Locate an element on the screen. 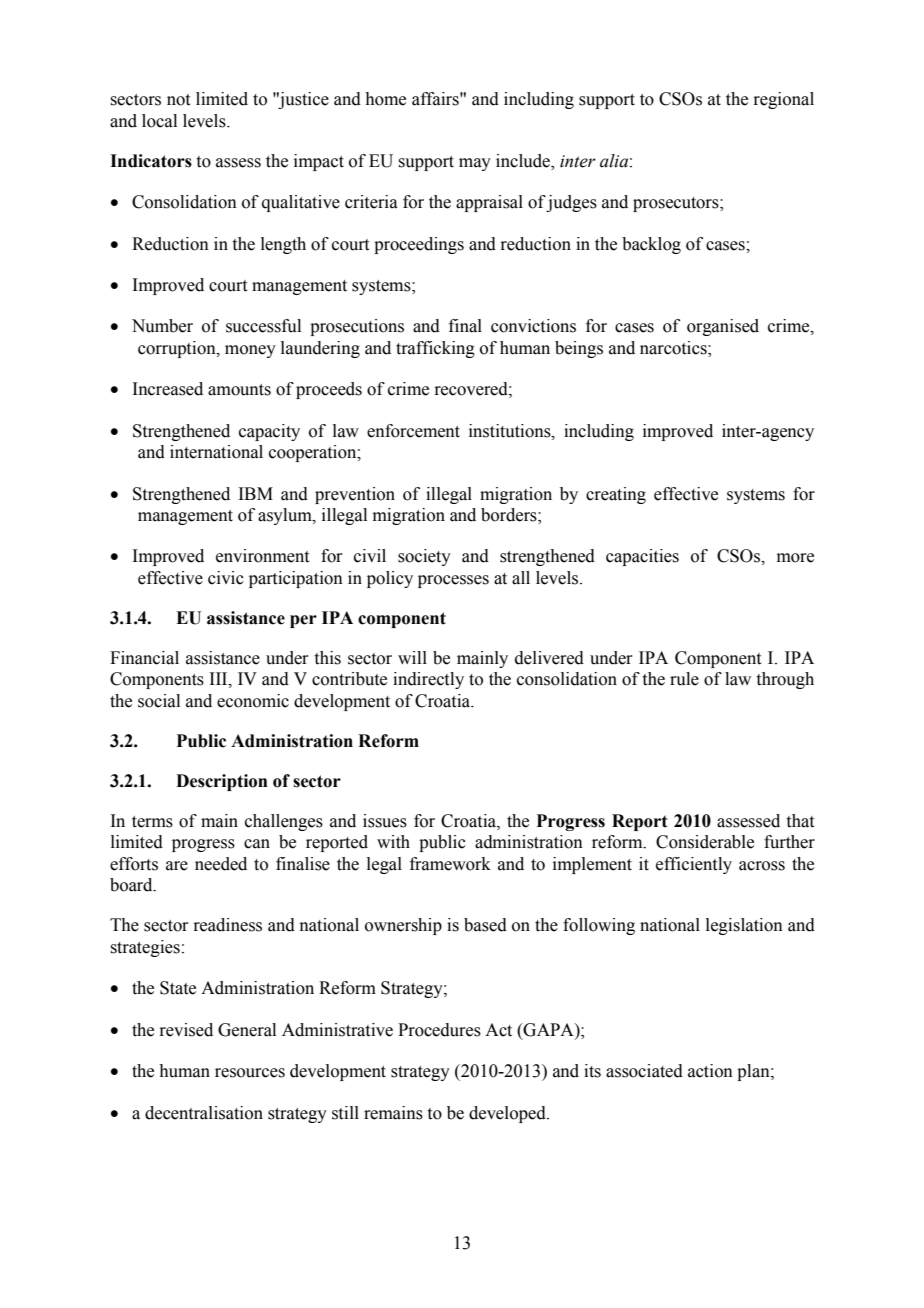  amounts is located at coordinates (239, 390).
